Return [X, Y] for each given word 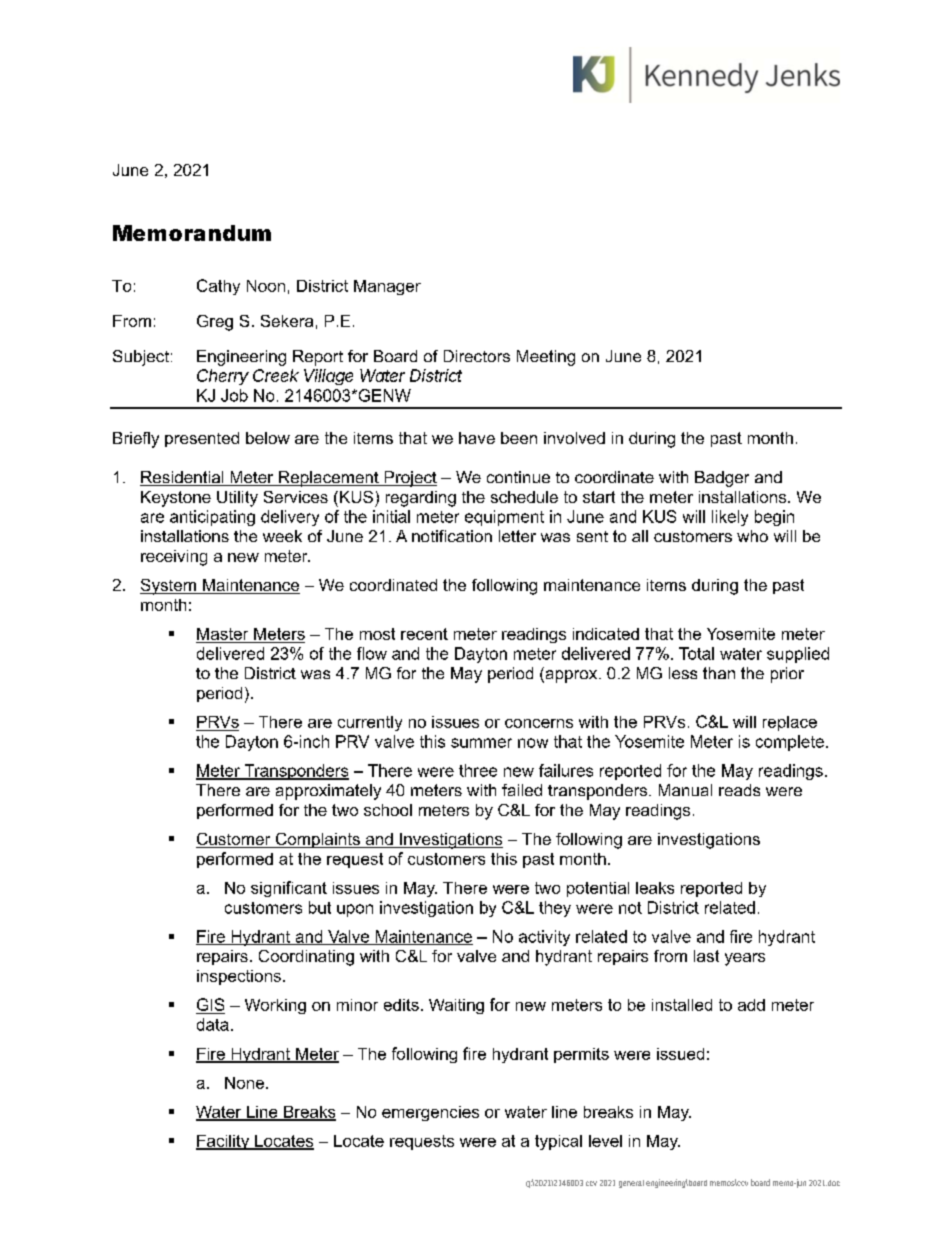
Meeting [546, 358]
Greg [215, 323]
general [631, 1184]
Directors [477, 356]
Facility [224, 1142]
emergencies [430, 1113]
